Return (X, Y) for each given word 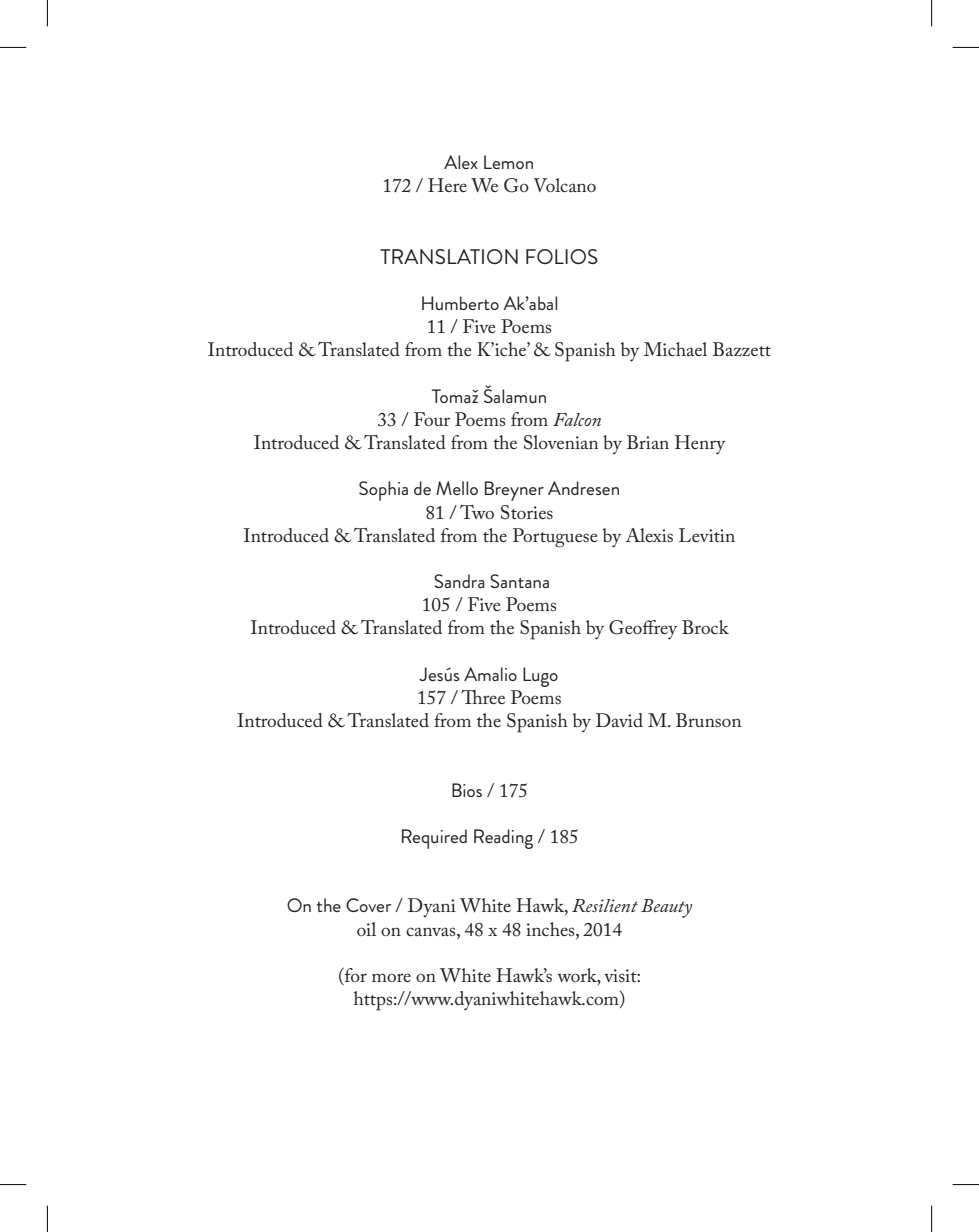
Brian (648, 442)
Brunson (708, 720)
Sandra (459, 581)
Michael (675, 349)
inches (551, 929)
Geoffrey (643, 629)
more (391, 977)
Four (432, 419)
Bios (467, 790)
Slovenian (561, 442)
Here (447, 185)
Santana (519, 581)
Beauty (666, 908)
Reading (503, 839)
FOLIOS (562, 256)
